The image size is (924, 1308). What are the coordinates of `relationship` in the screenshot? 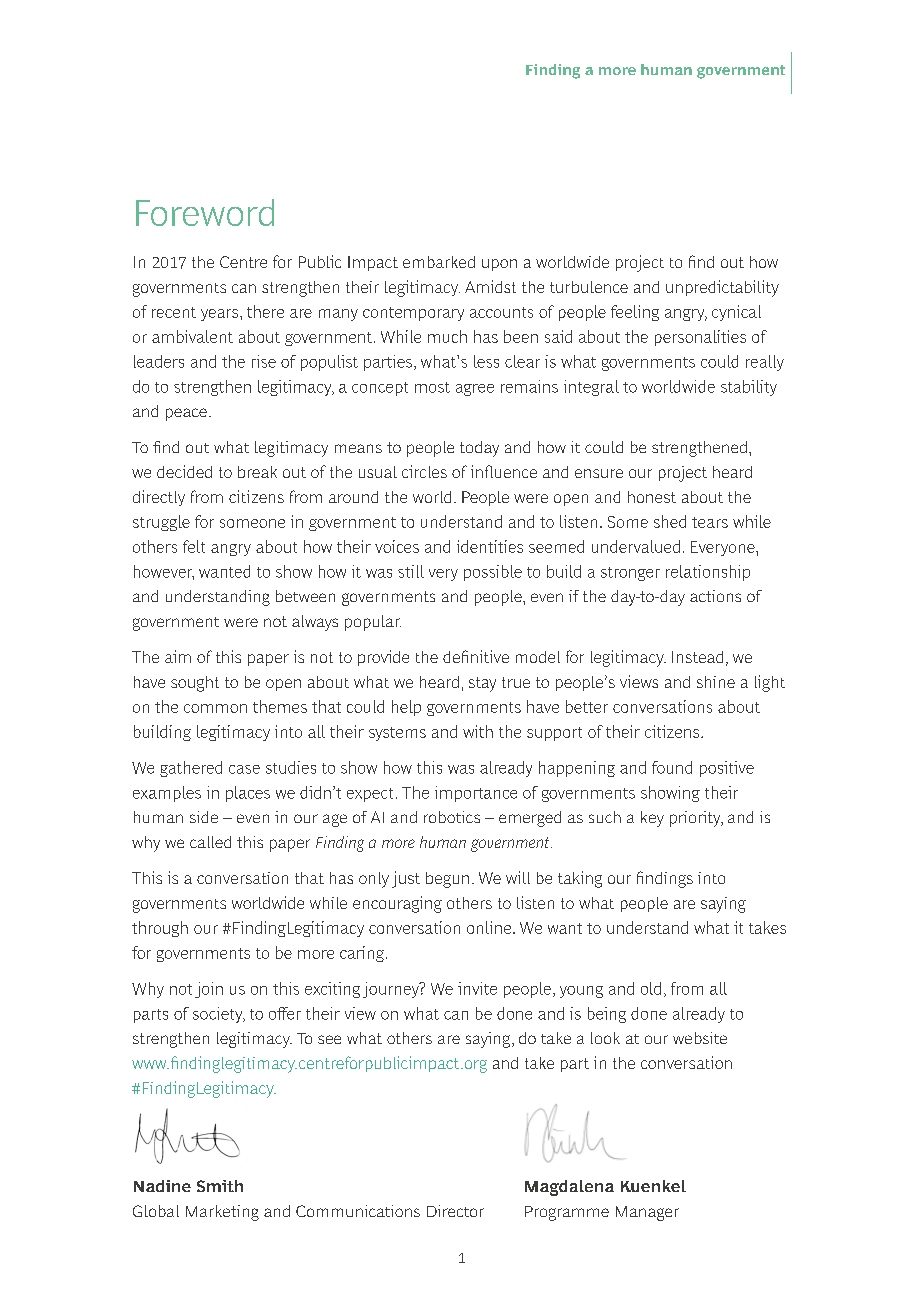 It's located at (708, 573).
